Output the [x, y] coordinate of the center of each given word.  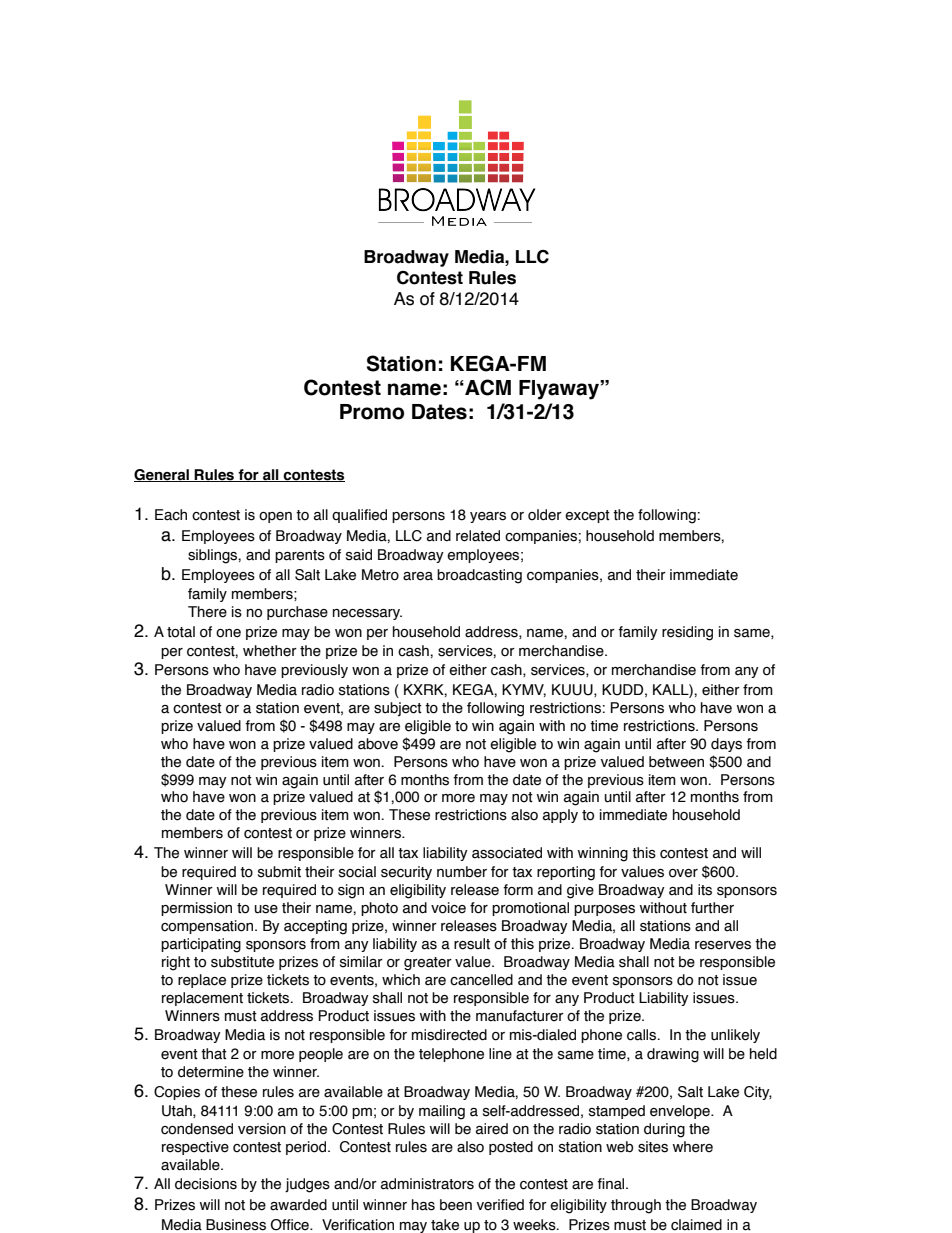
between [676, 762]
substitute [242, 962]
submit [279, 872]
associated [507, 853]
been [456, 1205]
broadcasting [479, 576]
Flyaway [560, 390]
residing [687, 633]
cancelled [481, 980]
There [207, 612]
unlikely [735, 1036]
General [162, 475]
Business [236, 1225]
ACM [487, 387]
